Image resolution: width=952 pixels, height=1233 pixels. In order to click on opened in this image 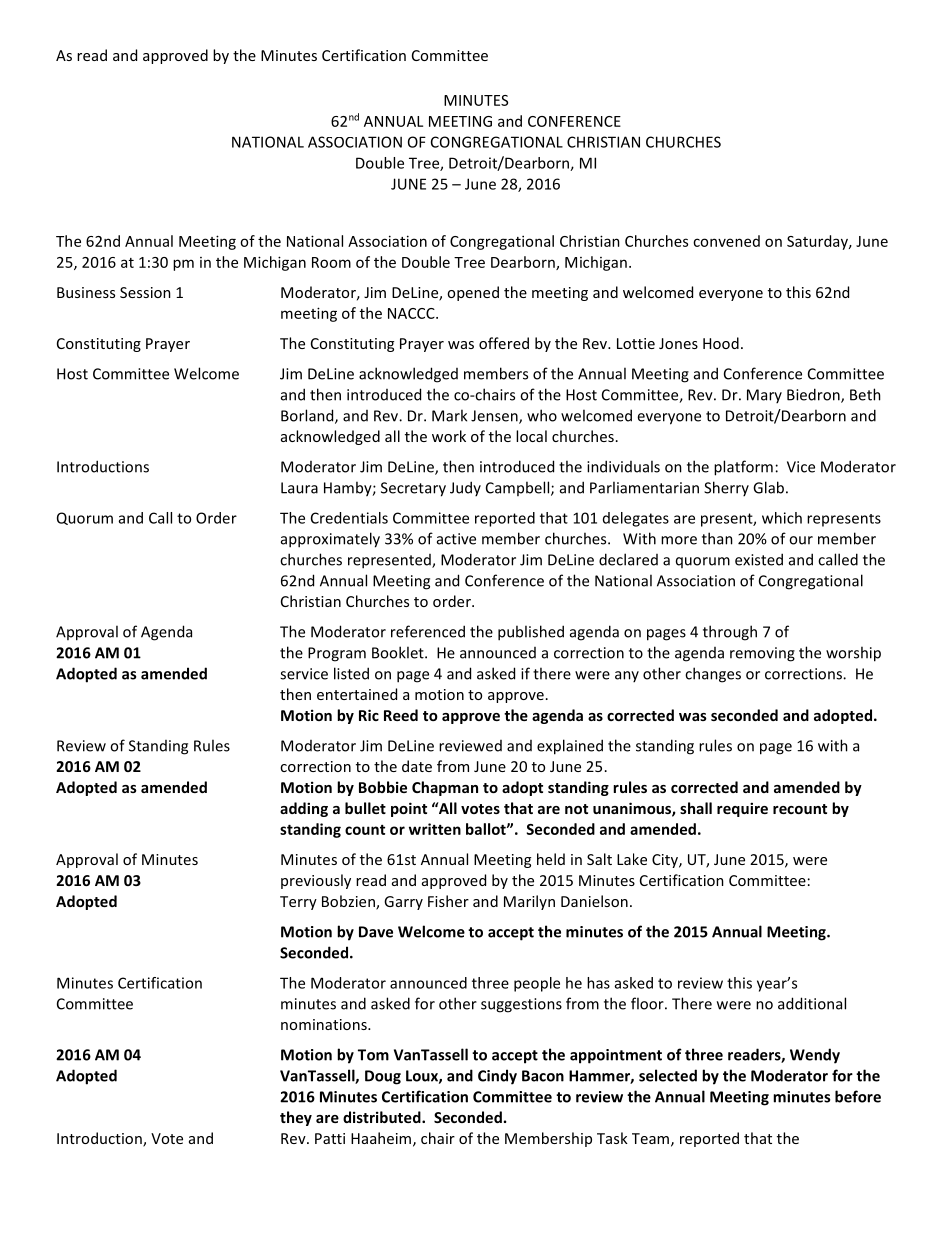, I will do `click(473, 293)`.
